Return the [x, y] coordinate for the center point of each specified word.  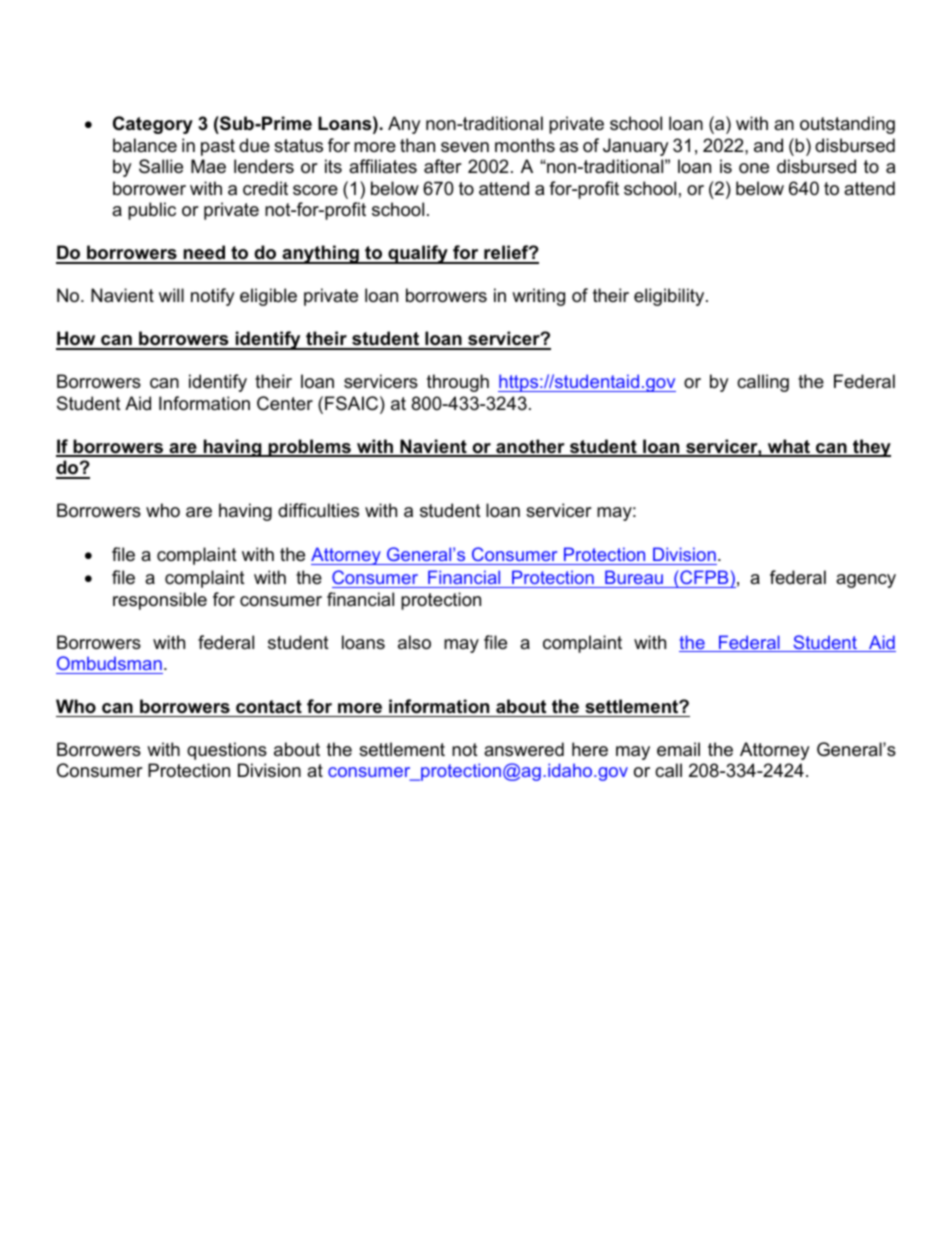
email [678, 749]
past [218, 147]
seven [465, 147]
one [754, 168]
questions [227, 751]
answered [524, 749]
